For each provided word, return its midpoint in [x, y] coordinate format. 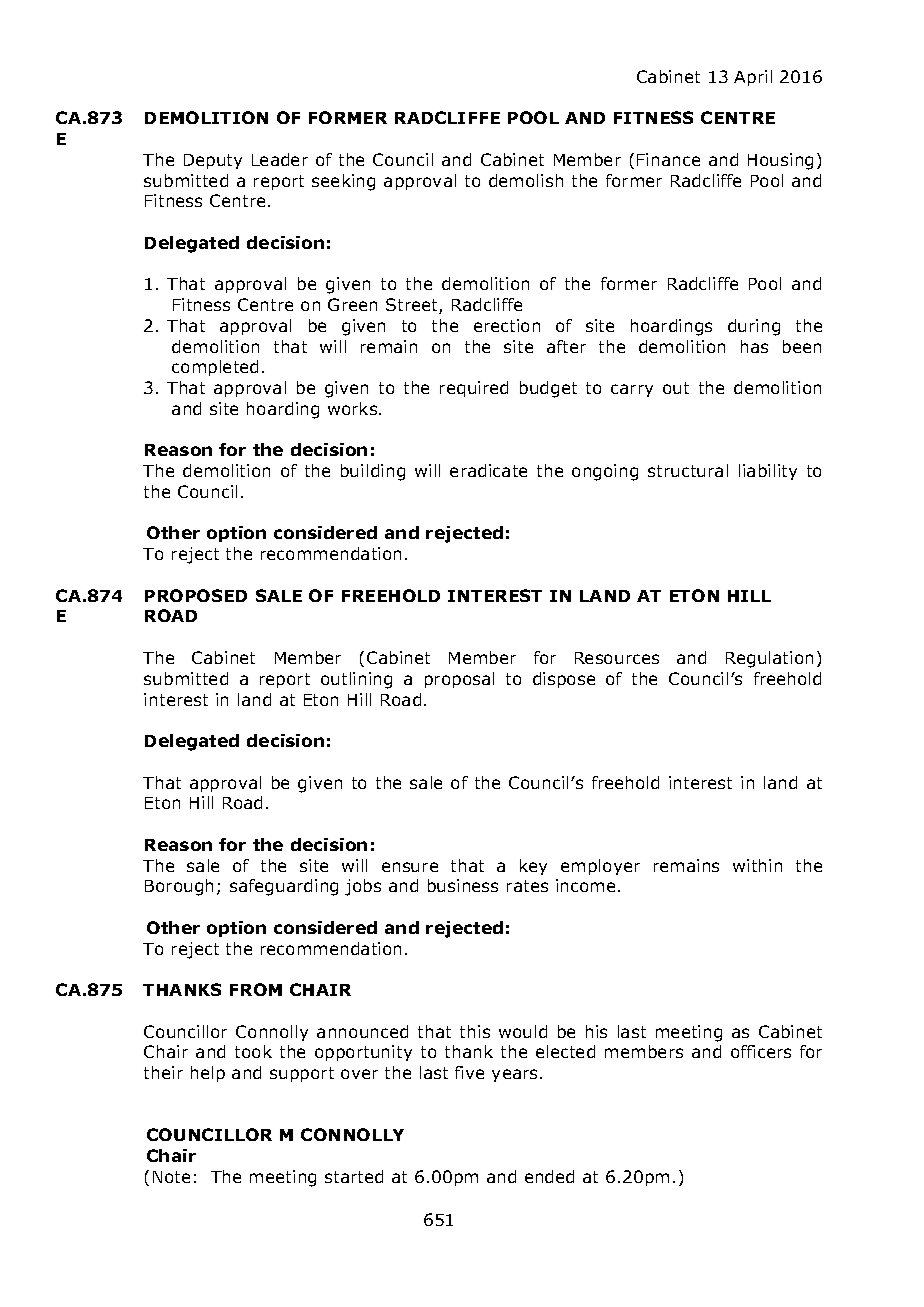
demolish [526, 180]
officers [761, 1051]
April [753, 78]
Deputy [213, 161]
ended [549, 1176]
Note [171, 1177]
